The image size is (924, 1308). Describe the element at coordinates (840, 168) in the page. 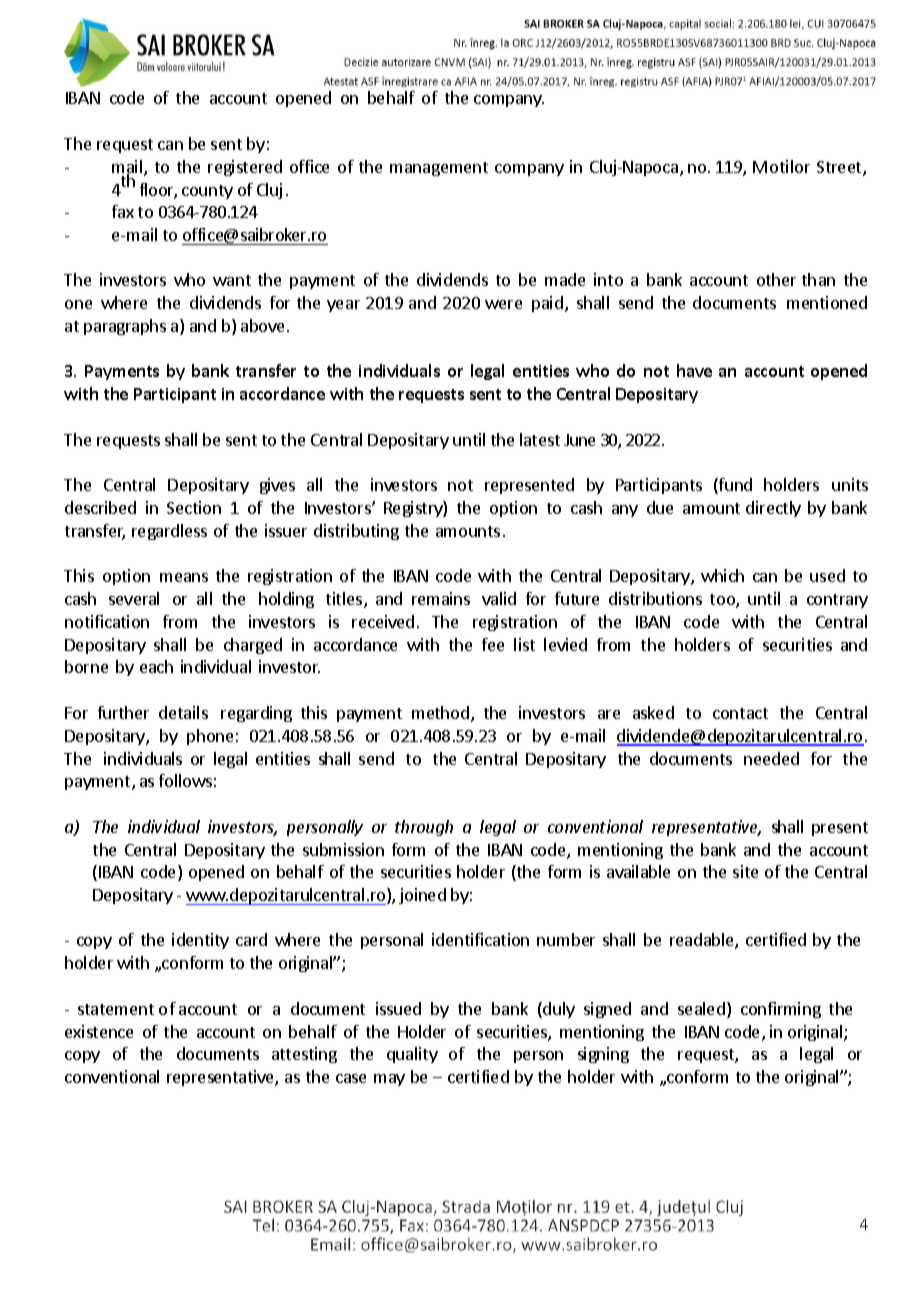

I see `Street` at that location.
